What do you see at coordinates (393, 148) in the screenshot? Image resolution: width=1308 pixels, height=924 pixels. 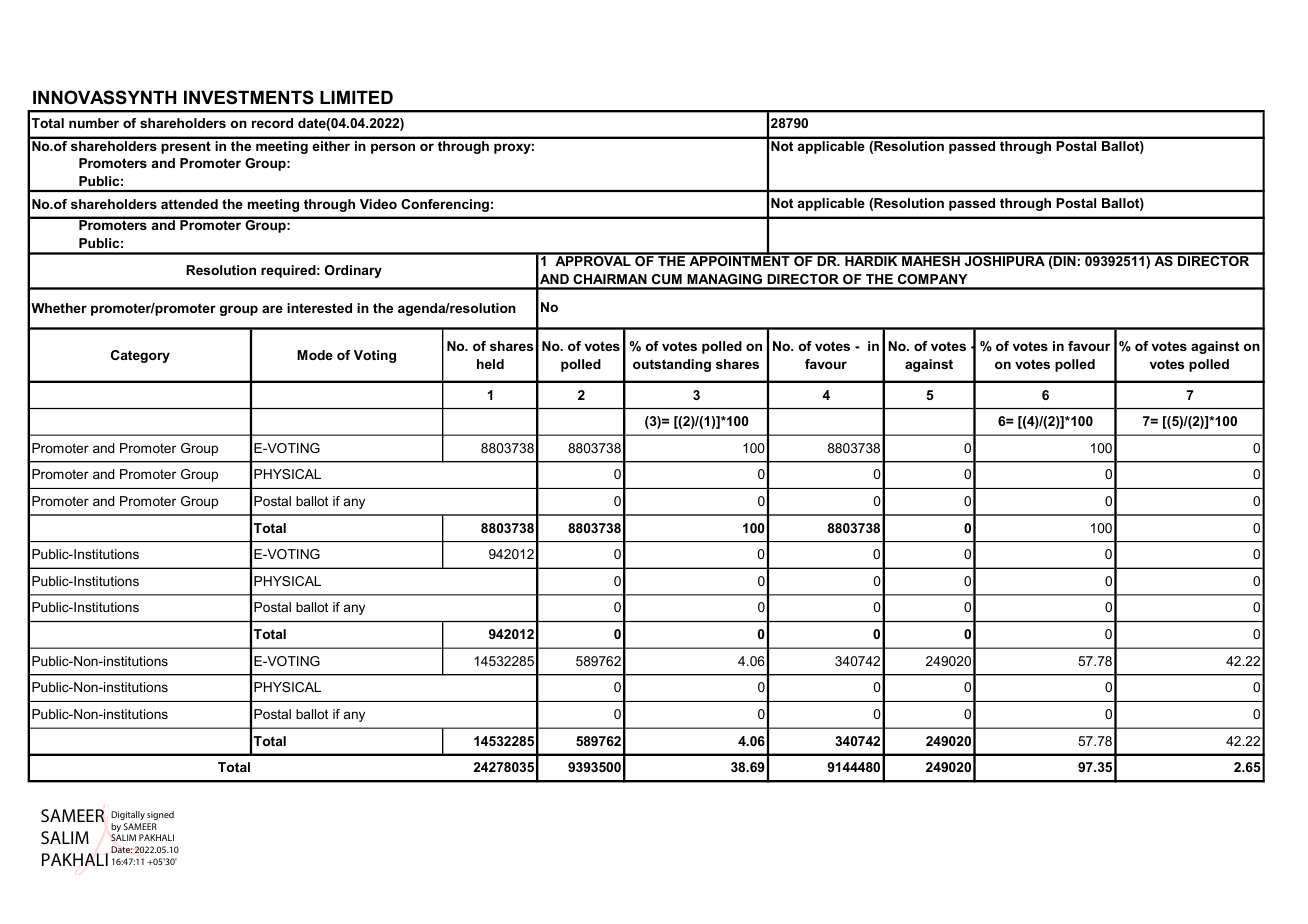 I see `person` at bounding box center [393, 148].
